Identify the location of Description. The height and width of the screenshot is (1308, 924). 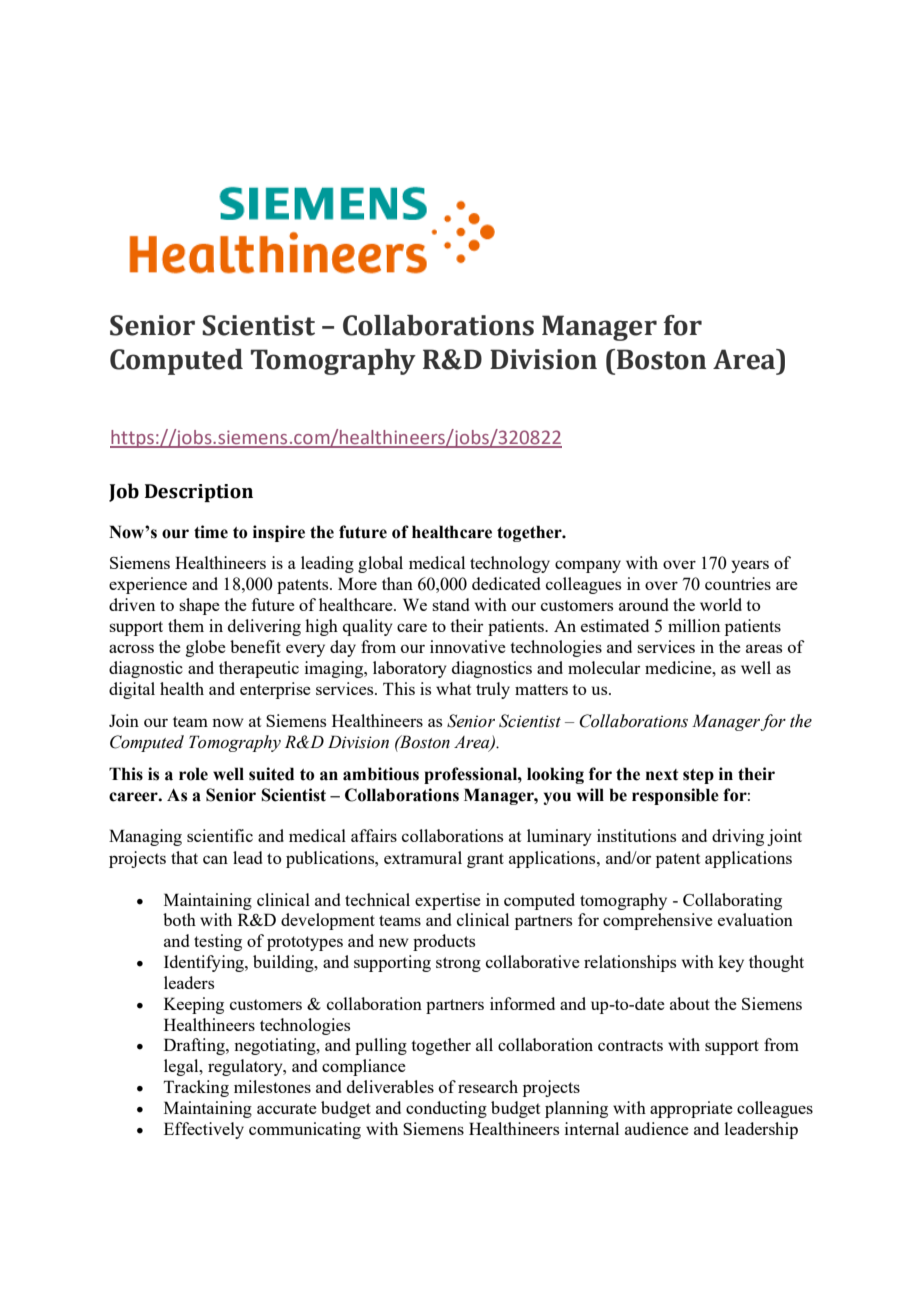
(199, 493).
